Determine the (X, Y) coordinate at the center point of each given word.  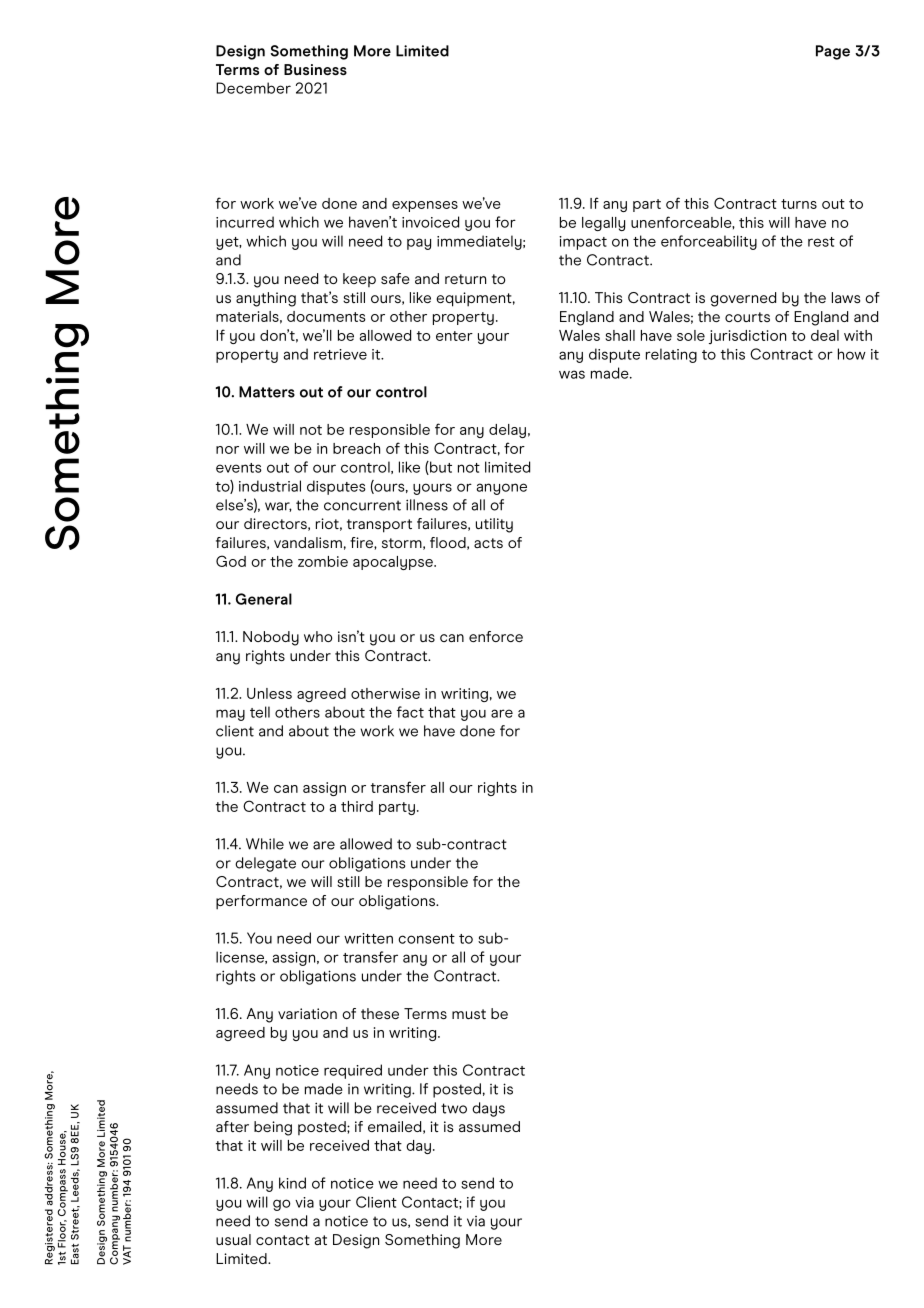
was (572, 374)
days (488, 1109)
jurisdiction (747, 337)
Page (833, 52)
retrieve (340, 354)
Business (315, 69)
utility (494, 525)
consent (426, 939)
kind (292, 1183)
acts (488, 543)
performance (261, 902)
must (469, 1014)
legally (603, 224)
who (318, 636)
